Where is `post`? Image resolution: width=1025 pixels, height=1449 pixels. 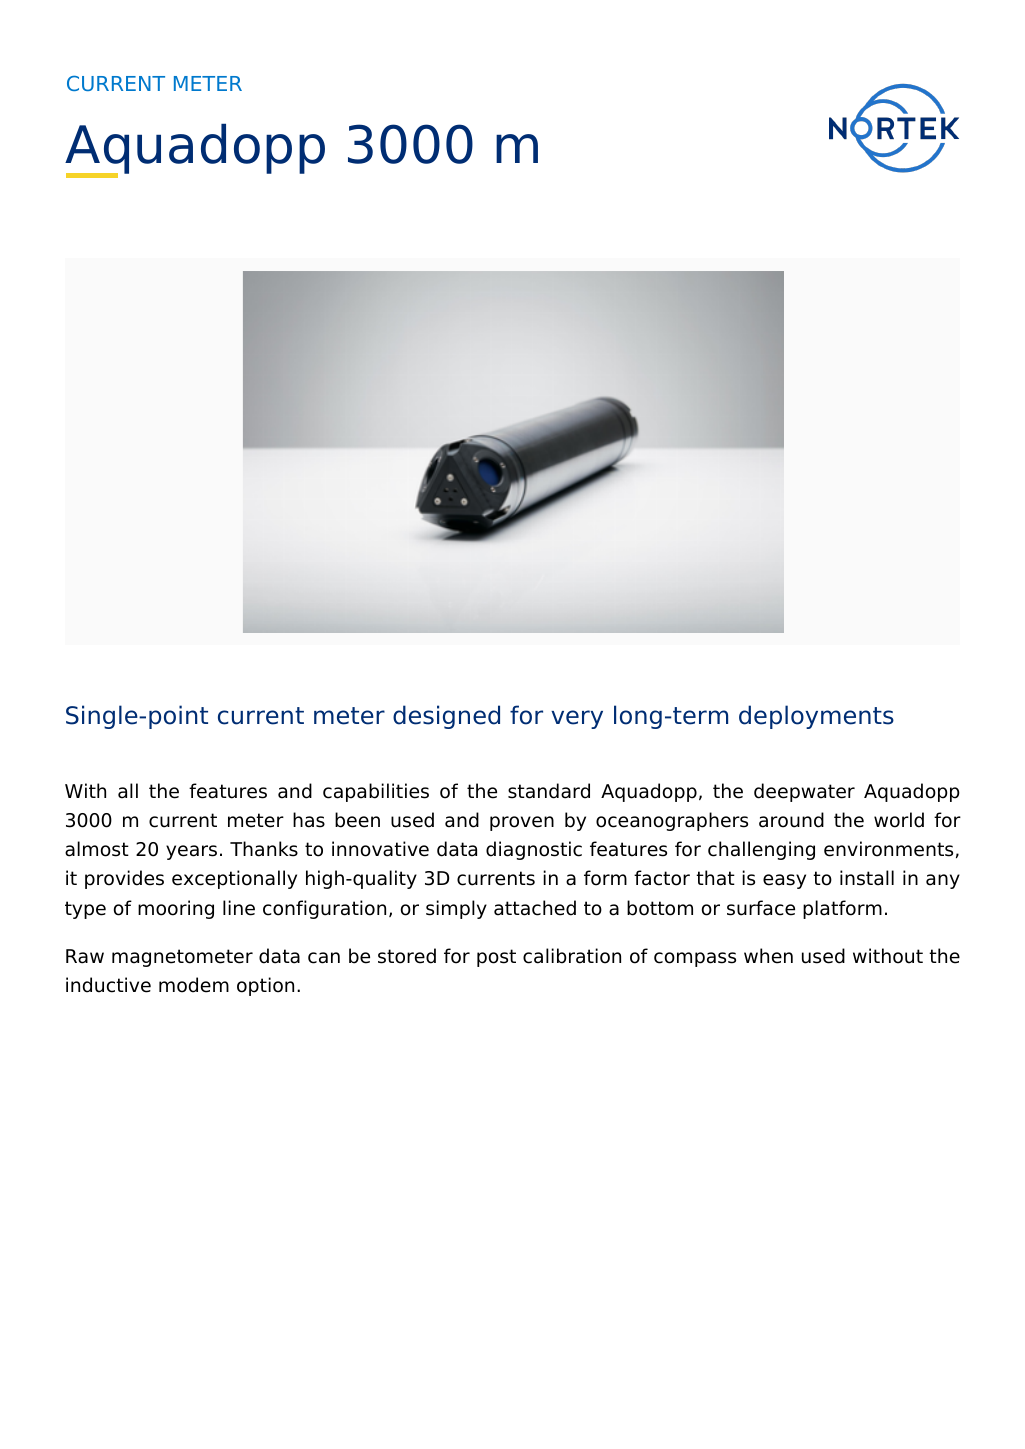 post is located at coordinates (496, 958).
